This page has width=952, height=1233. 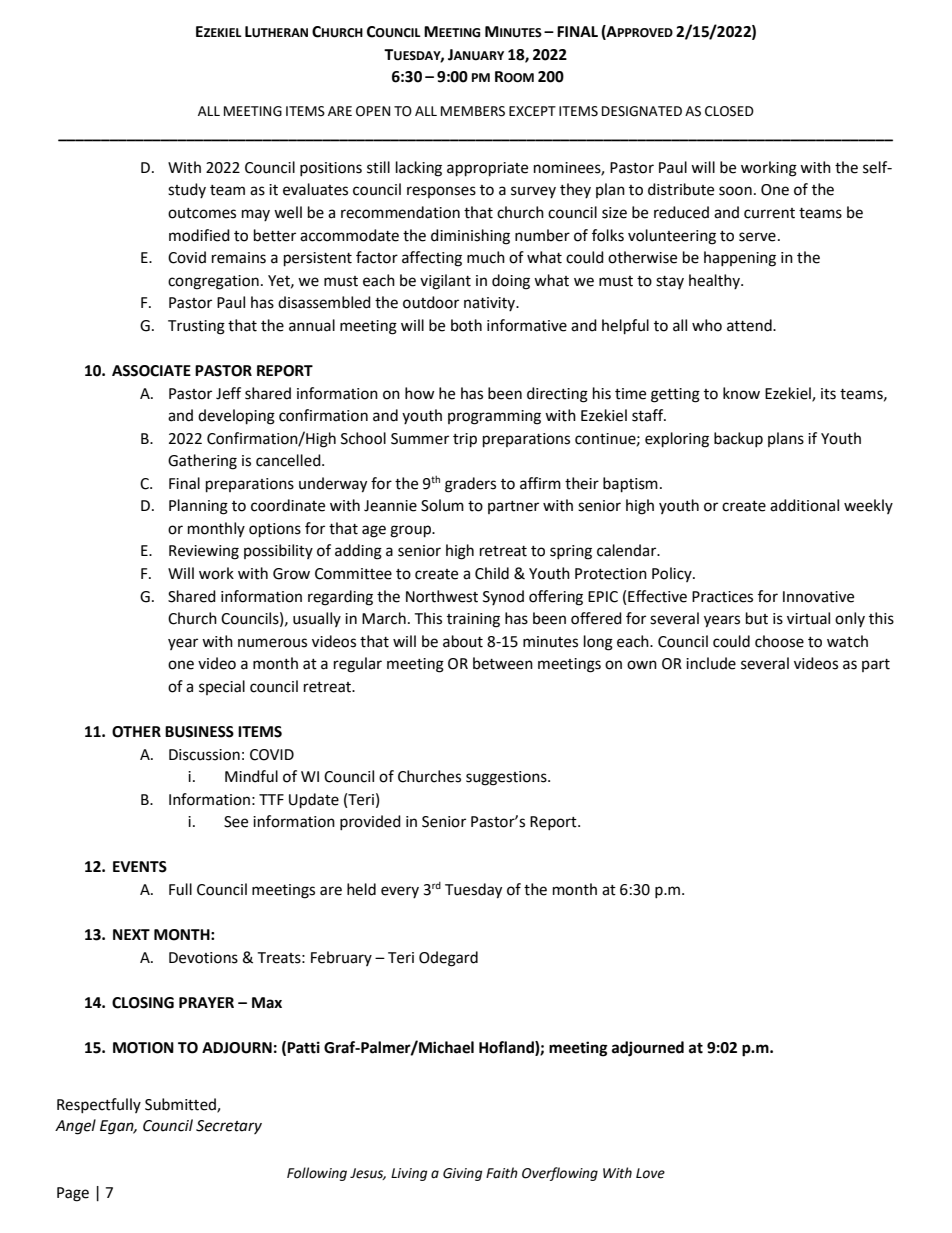 I want to click on ASSOCIATE, so click(x=151, y=371).
